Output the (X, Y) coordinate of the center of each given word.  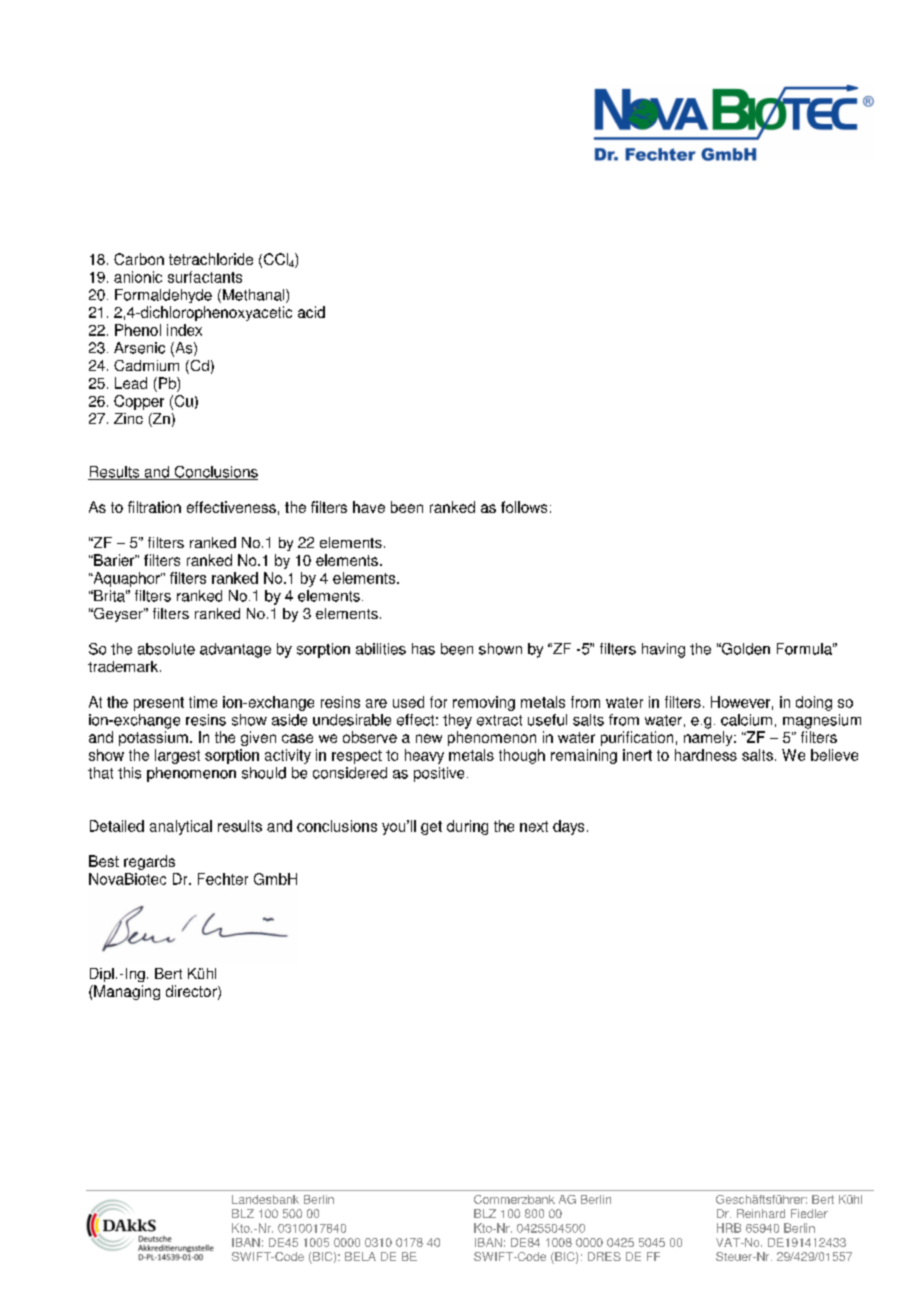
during (467, 827)
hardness (706, 755)
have (369, 507)
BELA (360, 1256)
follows (524, 507)
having (663, 650)
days (568, 827)
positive (439, 774)
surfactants (205, 277)
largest (177, 756)
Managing (126, 992)
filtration (154, 507)
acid (311, 312)
